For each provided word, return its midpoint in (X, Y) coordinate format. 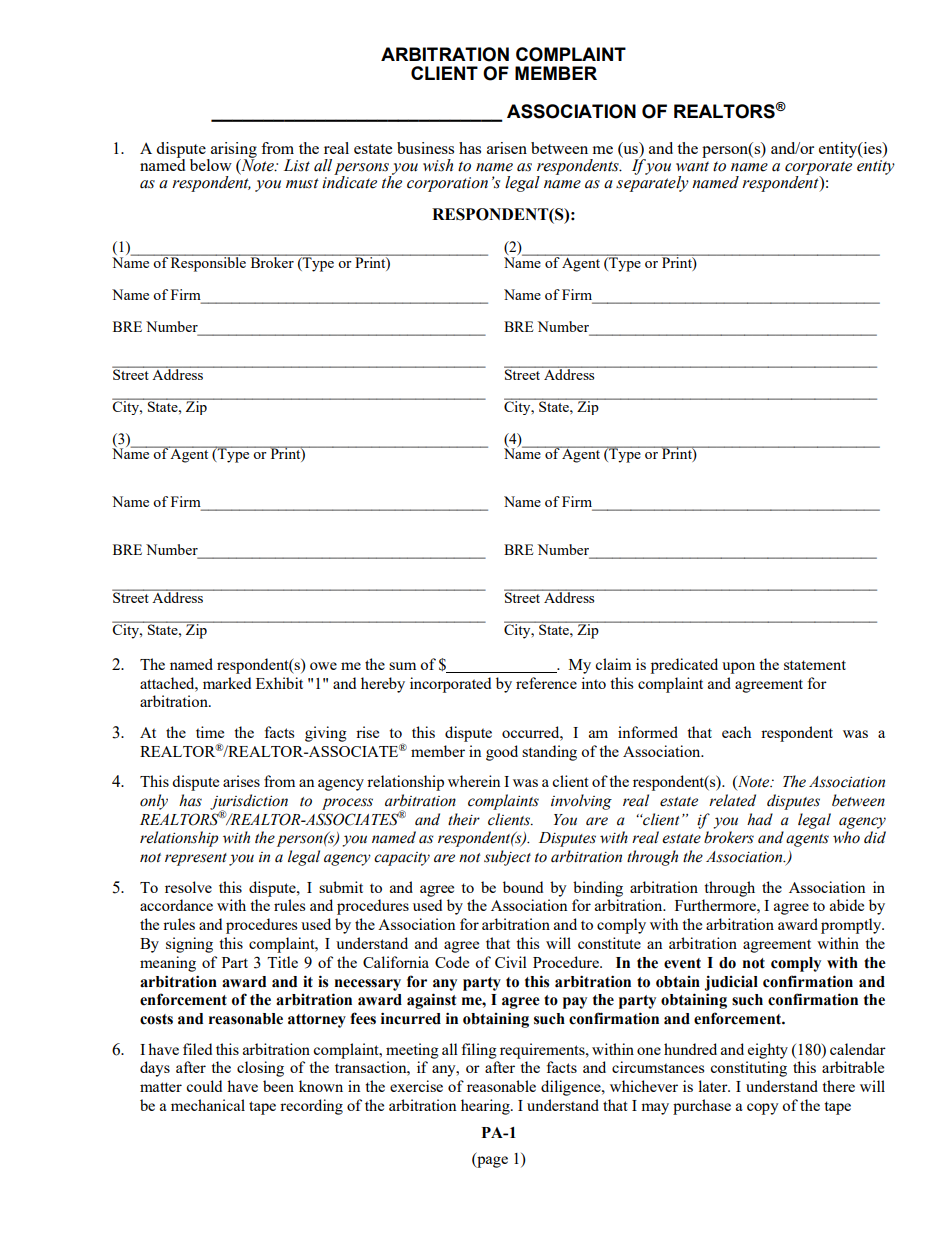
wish (438, 165)
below (211, 165)
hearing (486, 1107)
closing (260, 1069)
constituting (748, 1069)
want (692, 166)
